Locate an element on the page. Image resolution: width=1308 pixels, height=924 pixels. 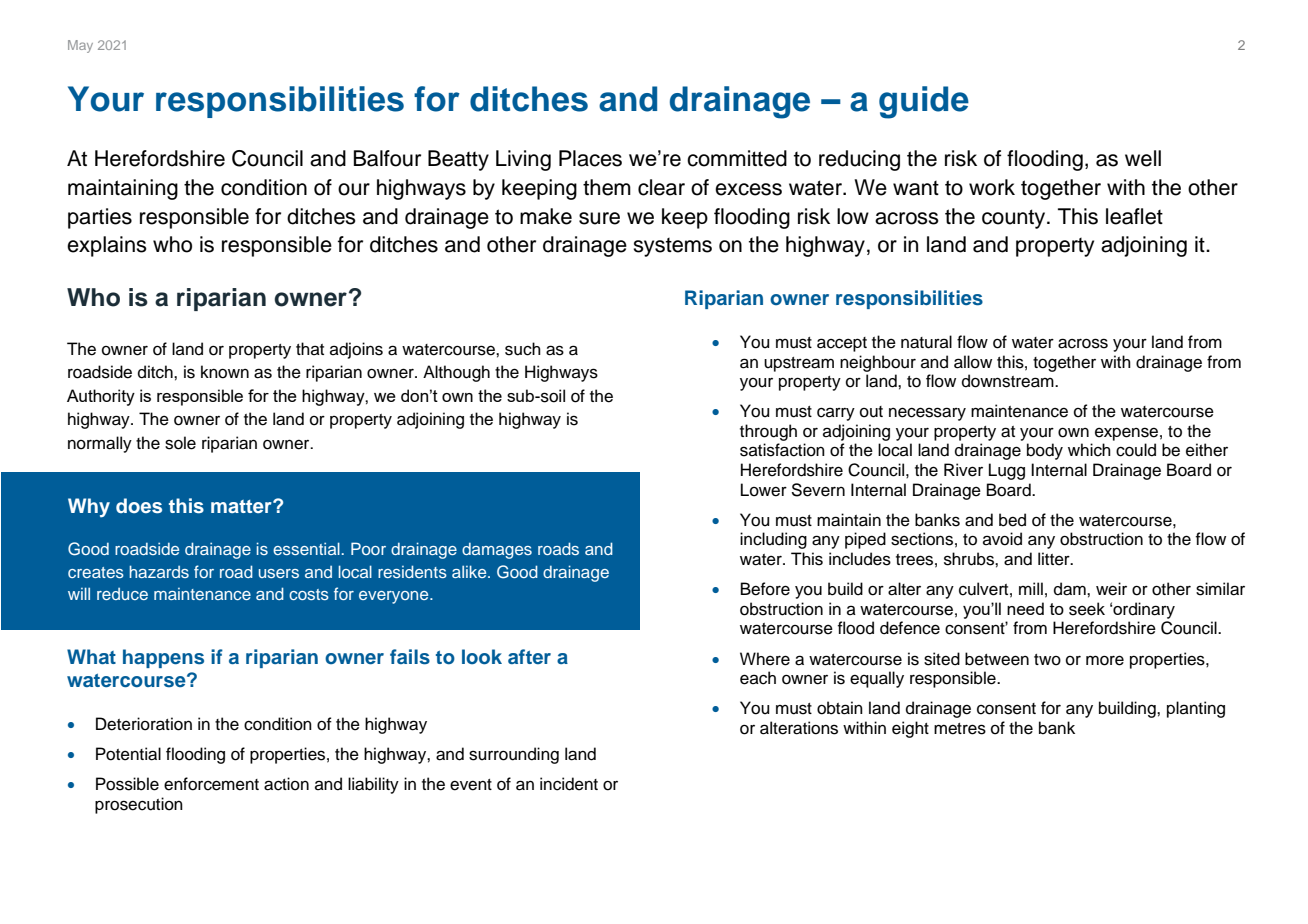
essential is located at coordinates (306, 548).
